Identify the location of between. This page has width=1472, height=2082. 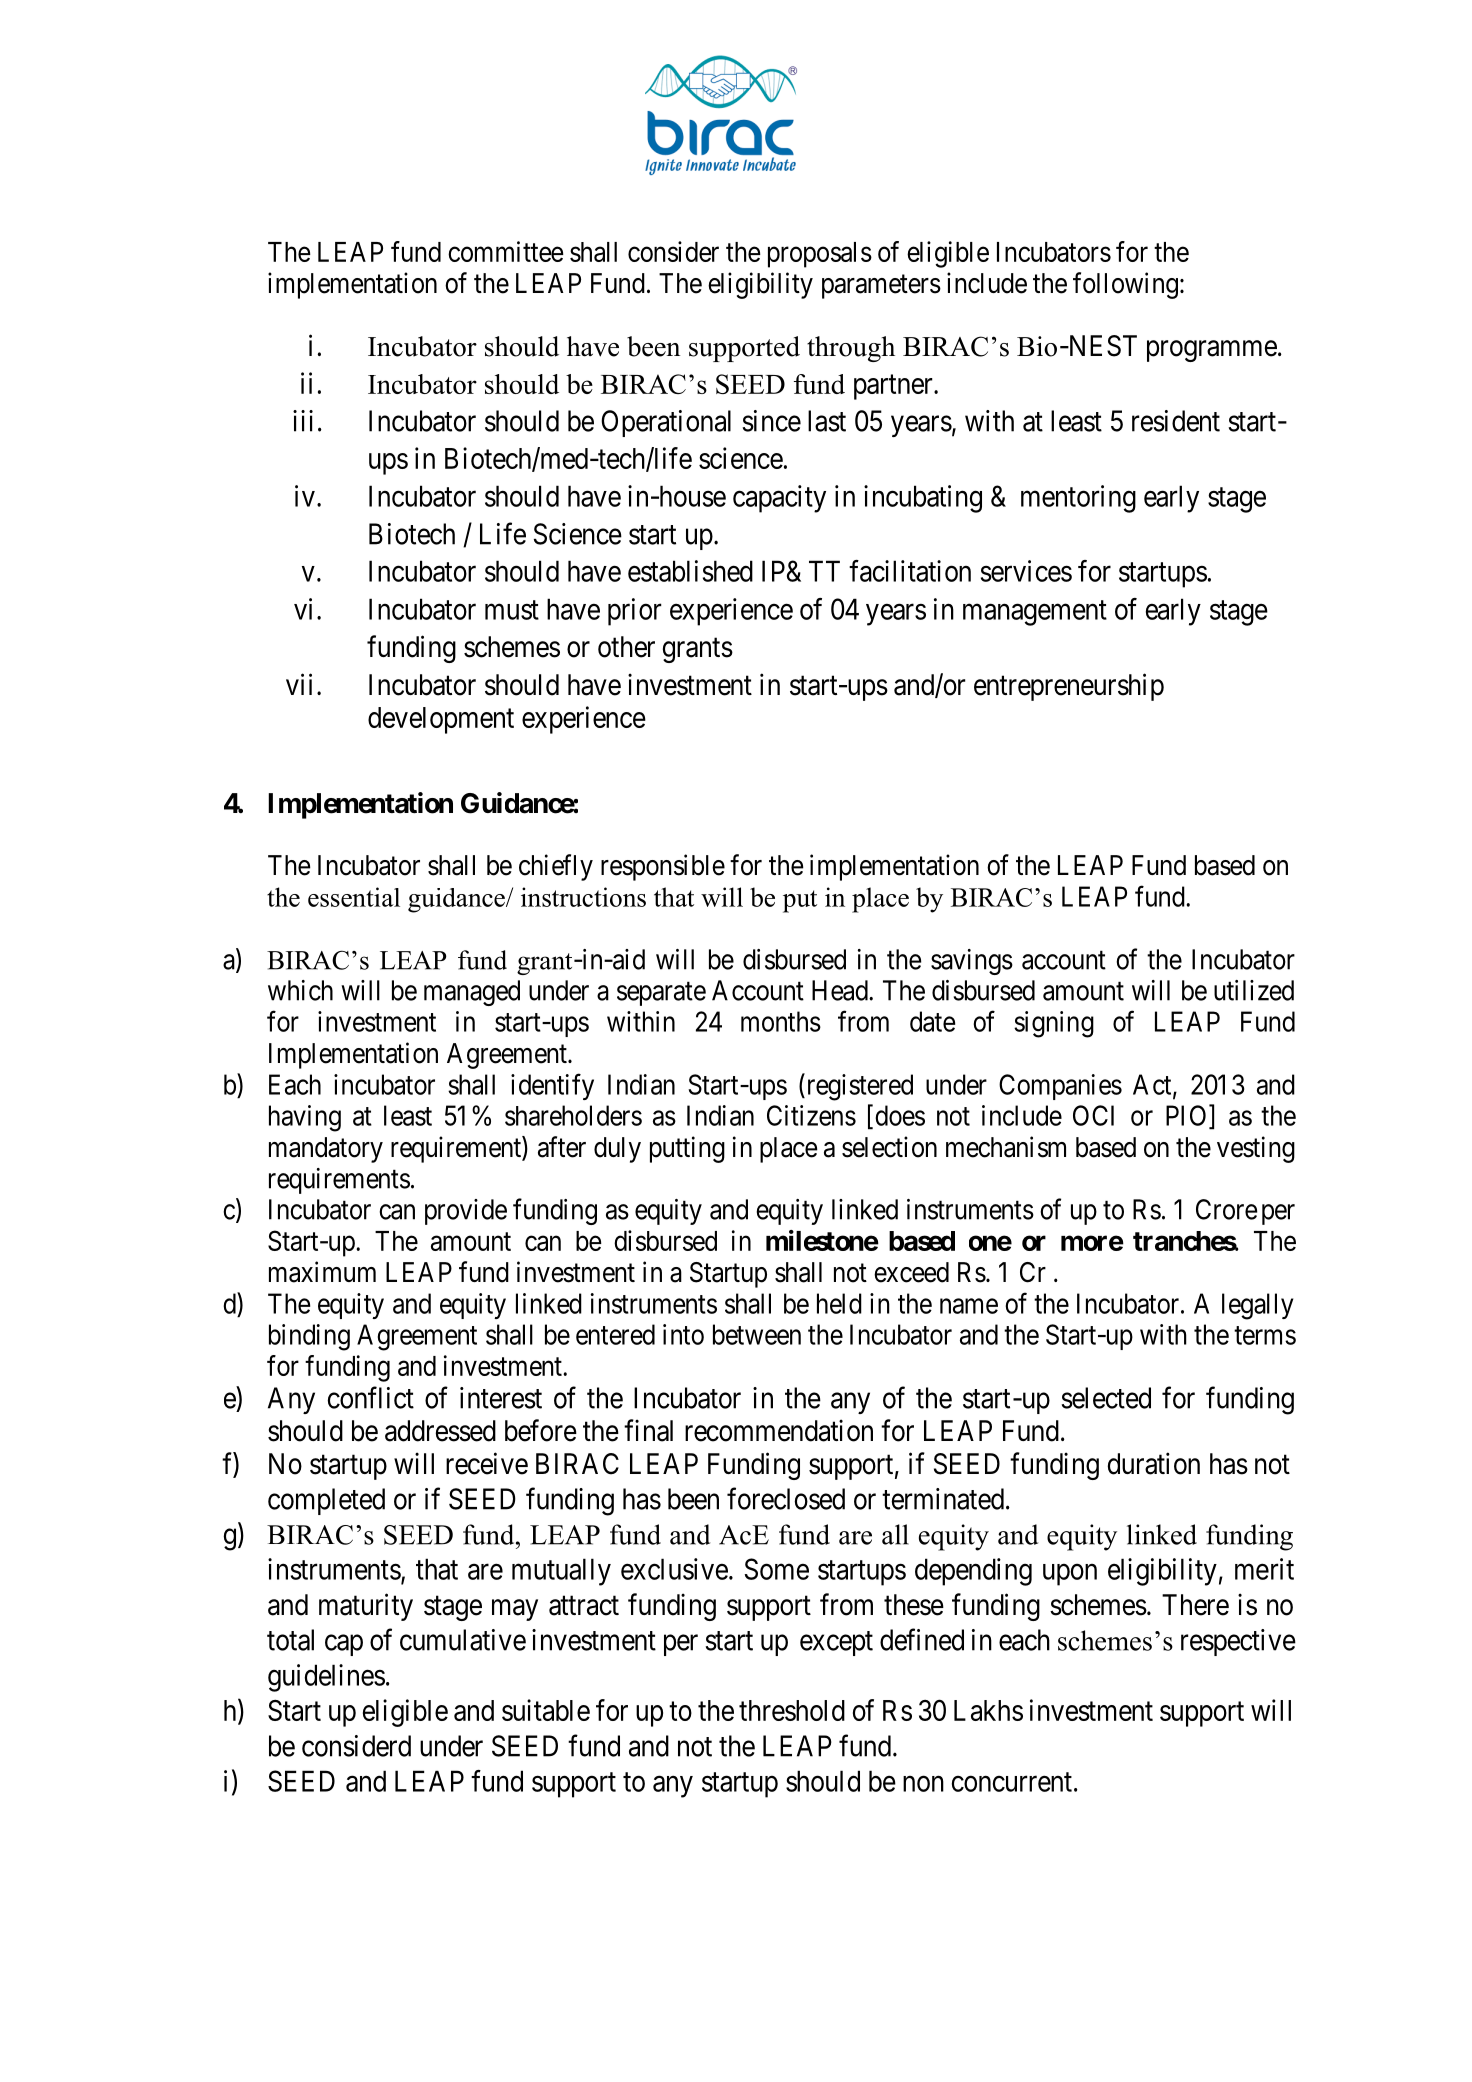
(757, 1334).
